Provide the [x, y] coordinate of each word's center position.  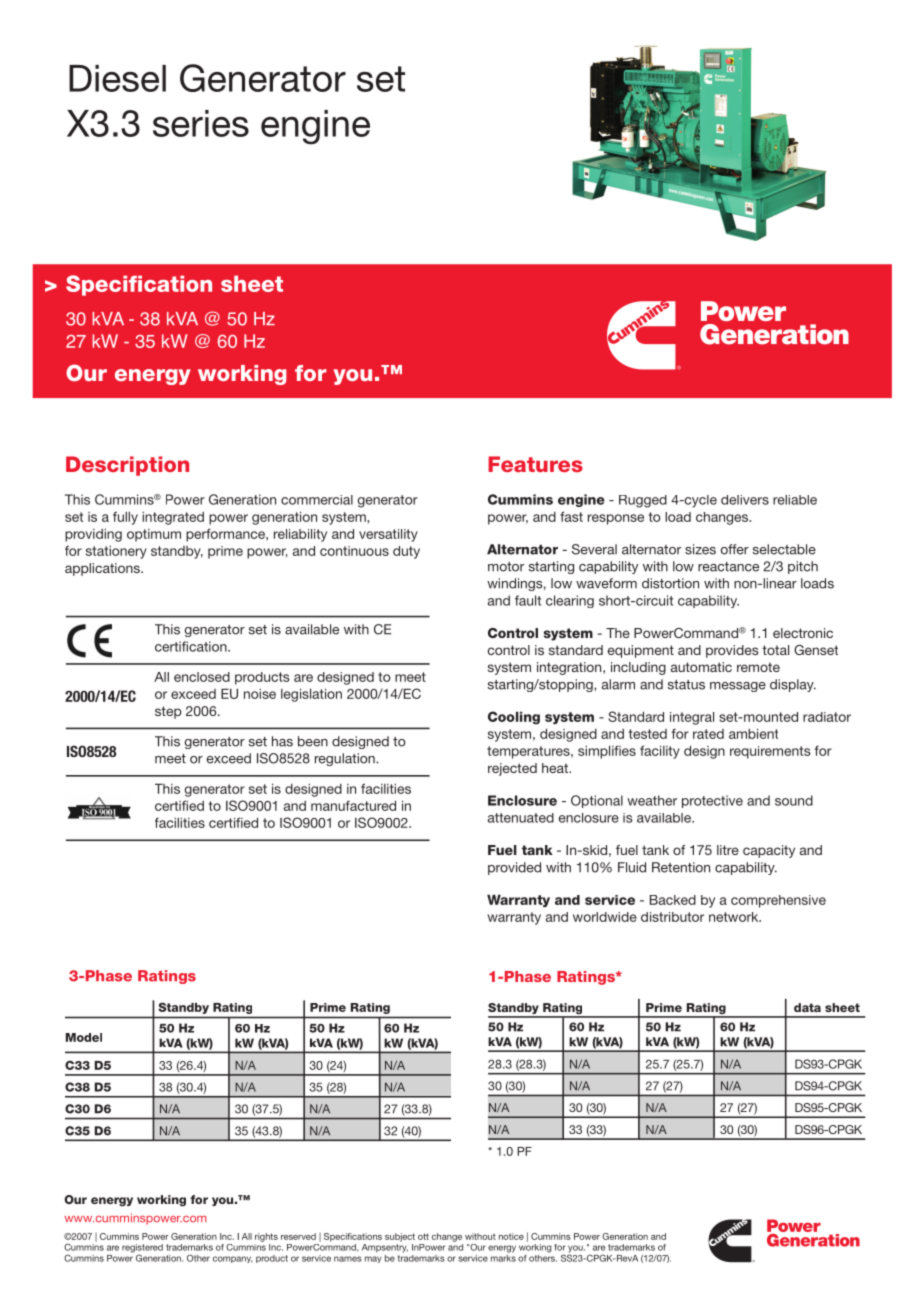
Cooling [514, 718]
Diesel [117, 78]
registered [142, 1249]
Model [84, 1037]
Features [535, 464]
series [201, 123]
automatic [701, 667]
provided [514, 868]
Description [127, 466]
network [735, 917]
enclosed [202, 677]
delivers [745, 500]
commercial [317, 500]
